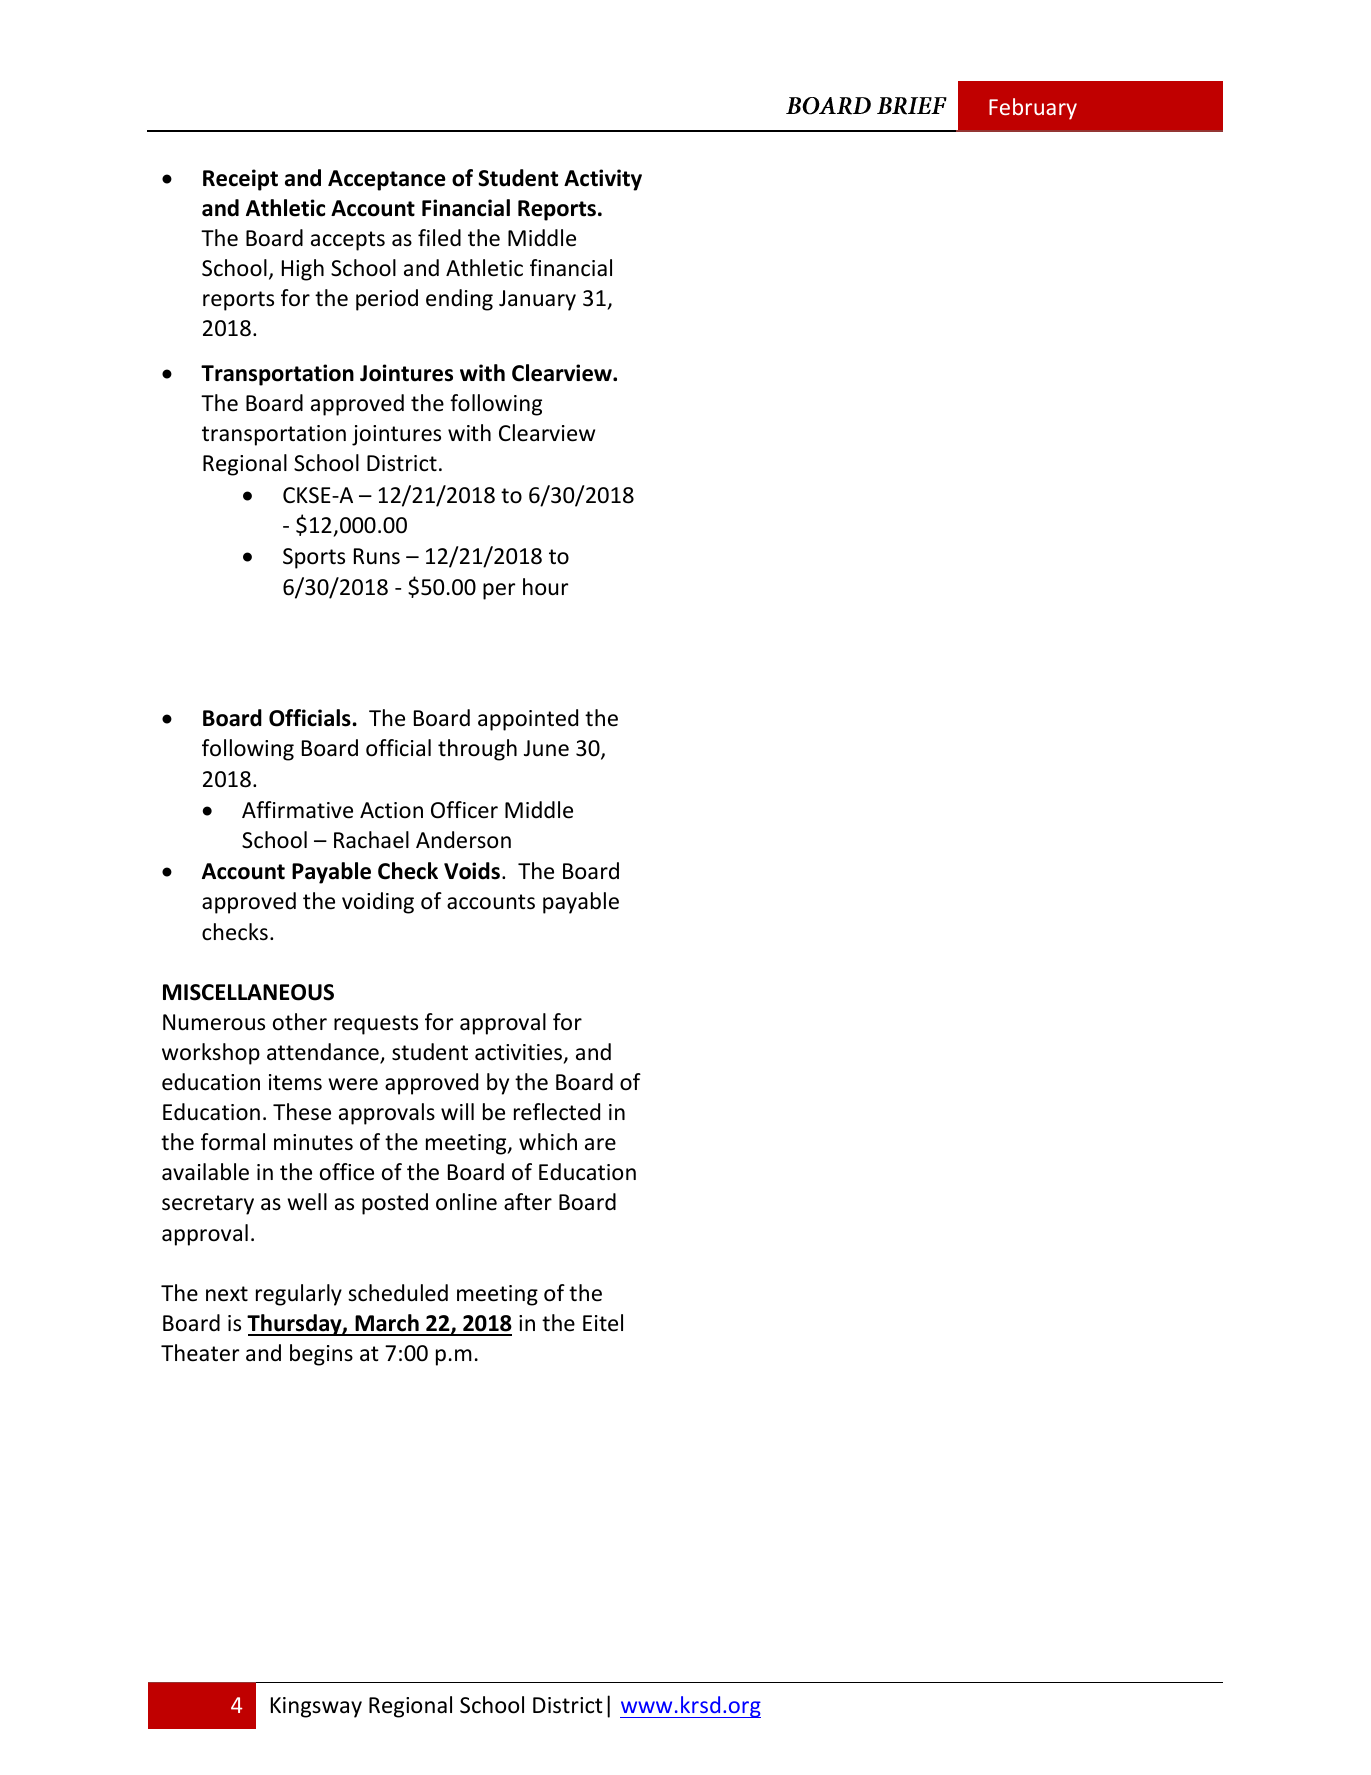 This screenshot has height=1775, width=1371. What do you see at coordinates (1033, 109) in the screenshot?
I see `February` at bounding box center [1033, 109].
